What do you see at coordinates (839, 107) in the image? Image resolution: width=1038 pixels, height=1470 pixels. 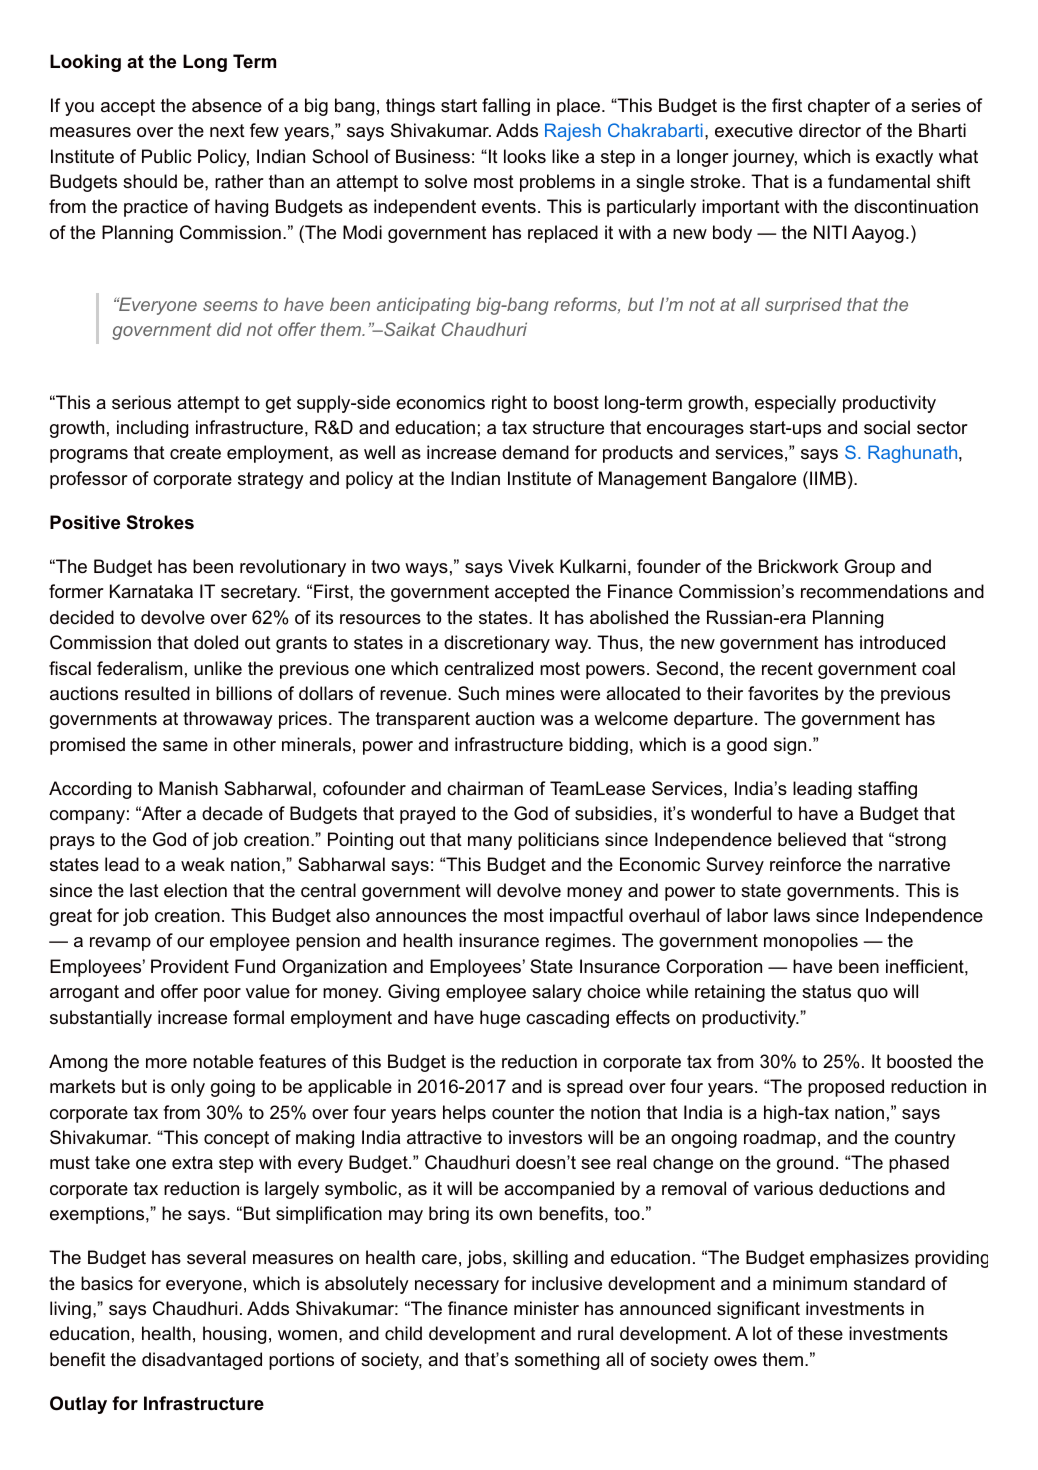 I see `chapter` at bounding box center [839, 107].
